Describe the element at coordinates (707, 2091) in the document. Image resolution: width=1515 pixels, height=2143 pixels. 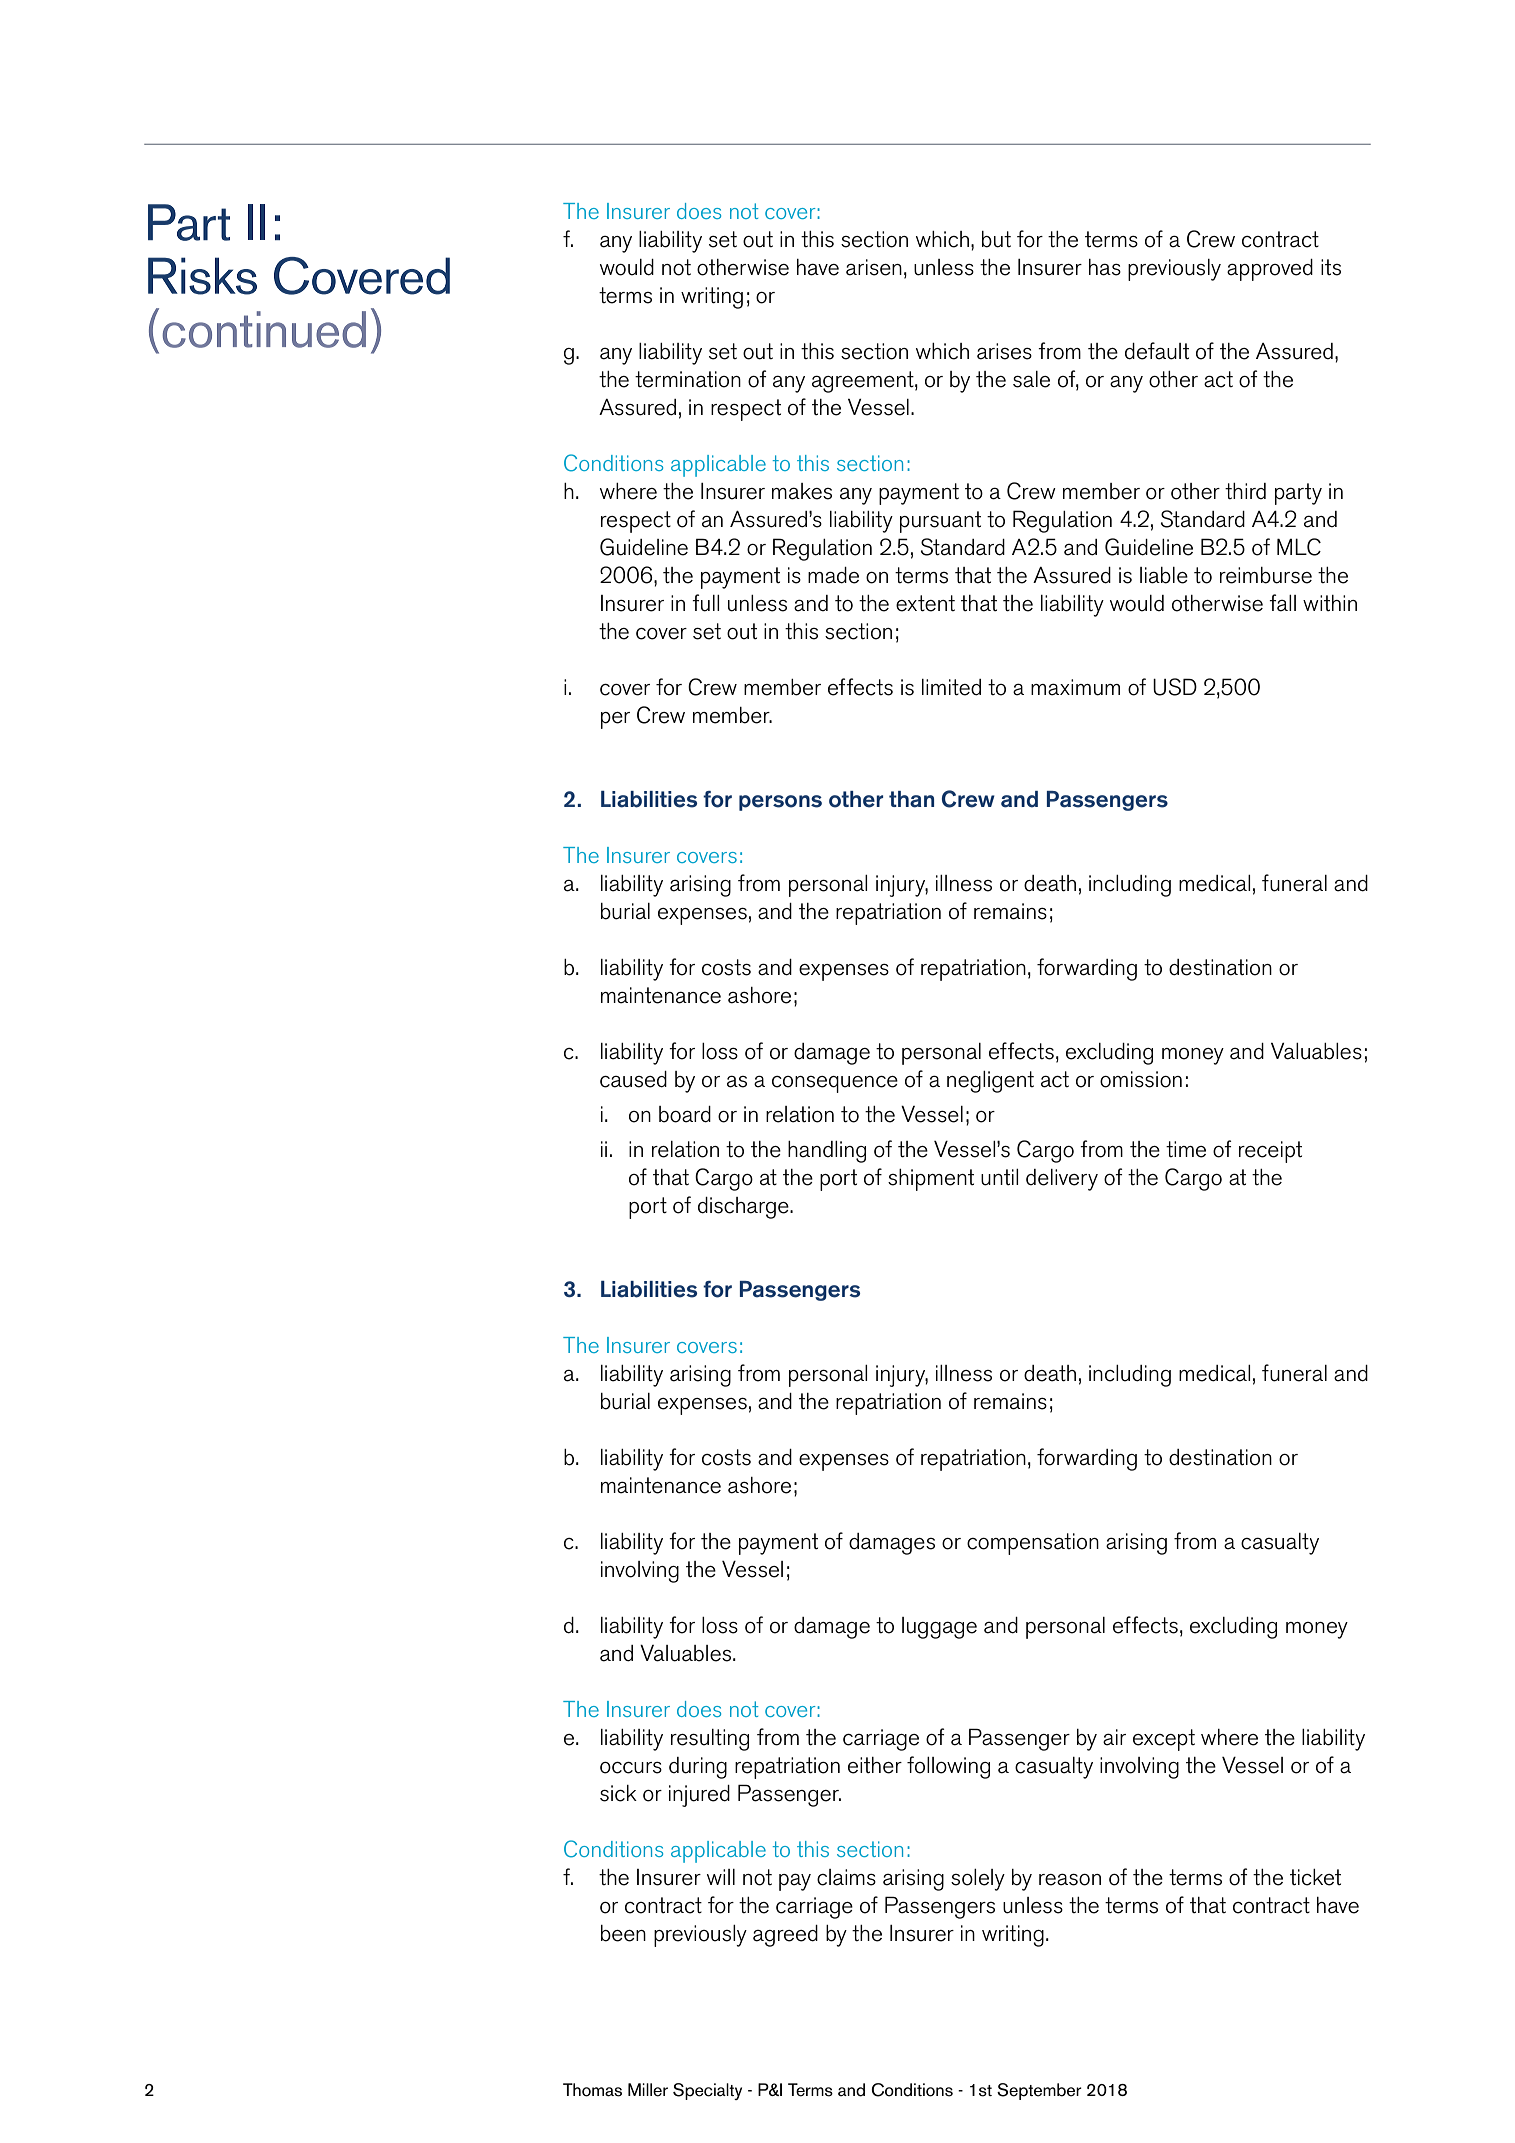
I see `Specialty` at that location.
